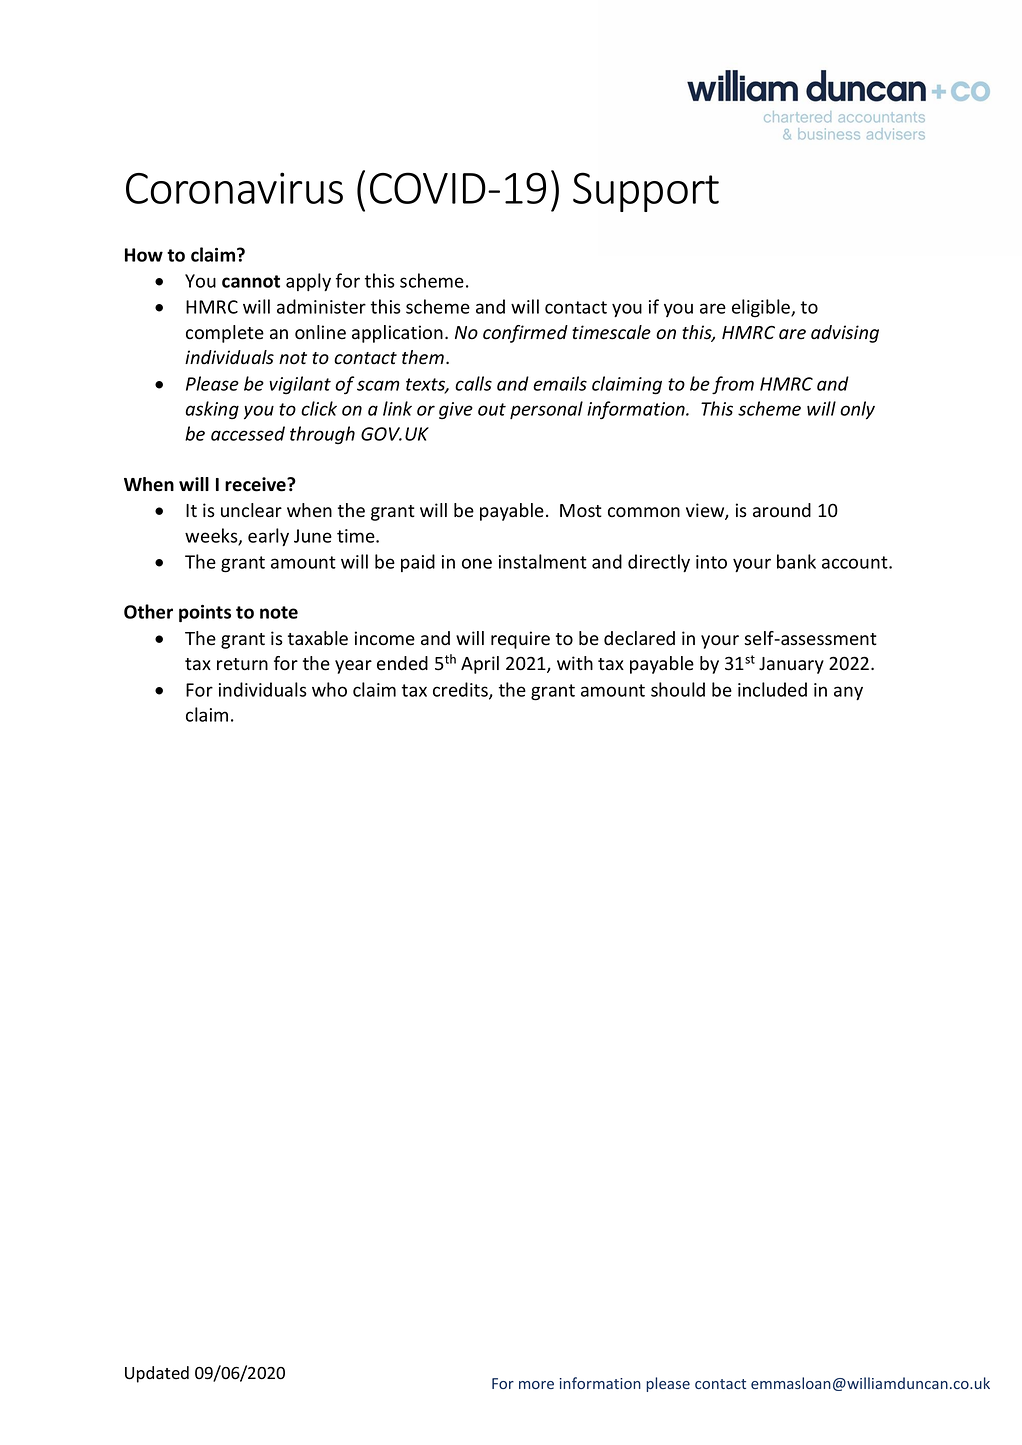 The height and width of the page is (1445, 1022). What do you see at coordinates (848, 693) in the page?
I see `any` at bounding box center [848, 693].
